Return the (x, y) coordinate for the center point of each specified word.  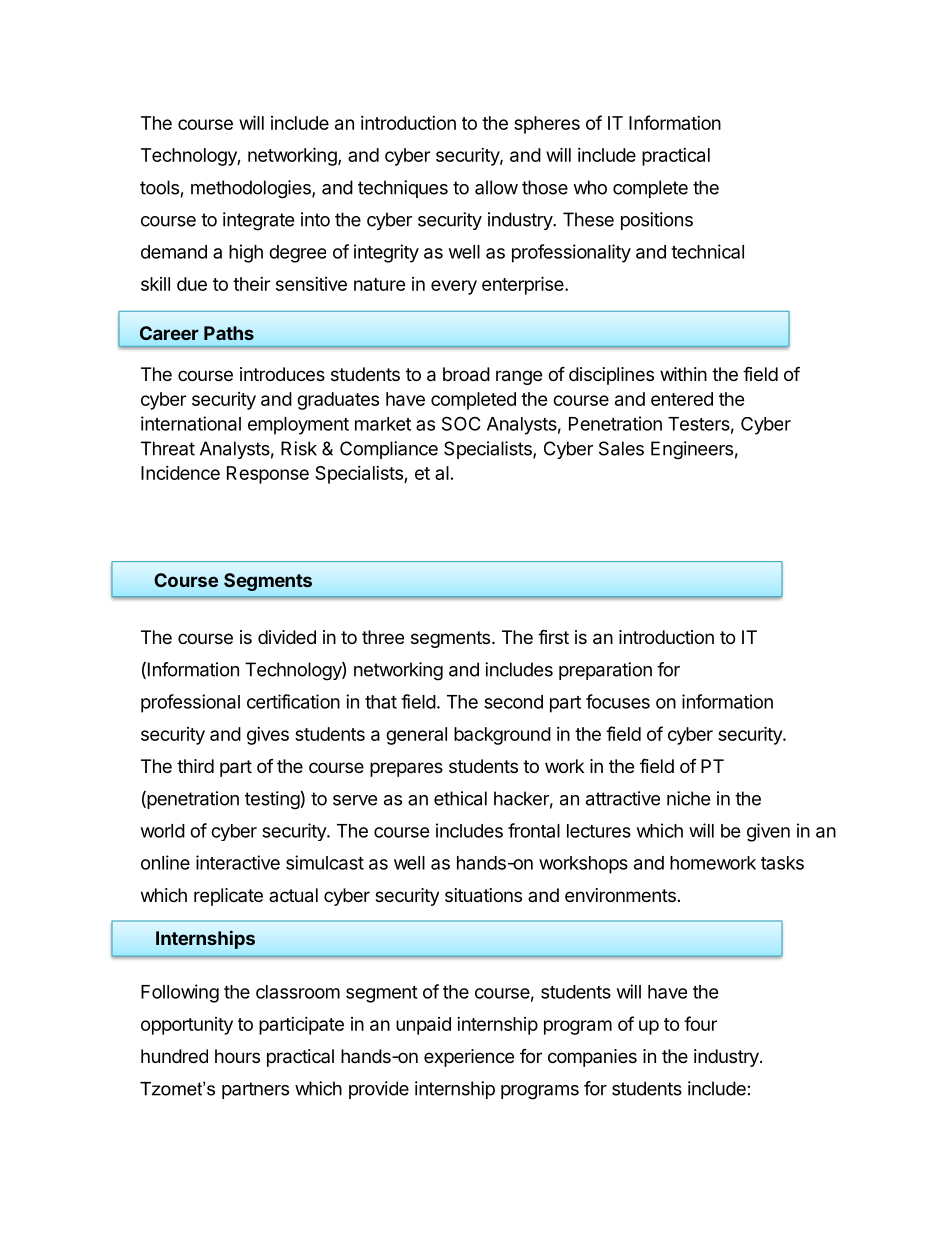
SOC (461, 423)
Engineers (692, 450)
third (195, 766)
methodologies (252, 189)
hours (237, 1056)
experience (469, 1058)
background (502, 736)
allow (496, 187)
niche (688, 798)
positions (657, 221)
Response (268, 475)
